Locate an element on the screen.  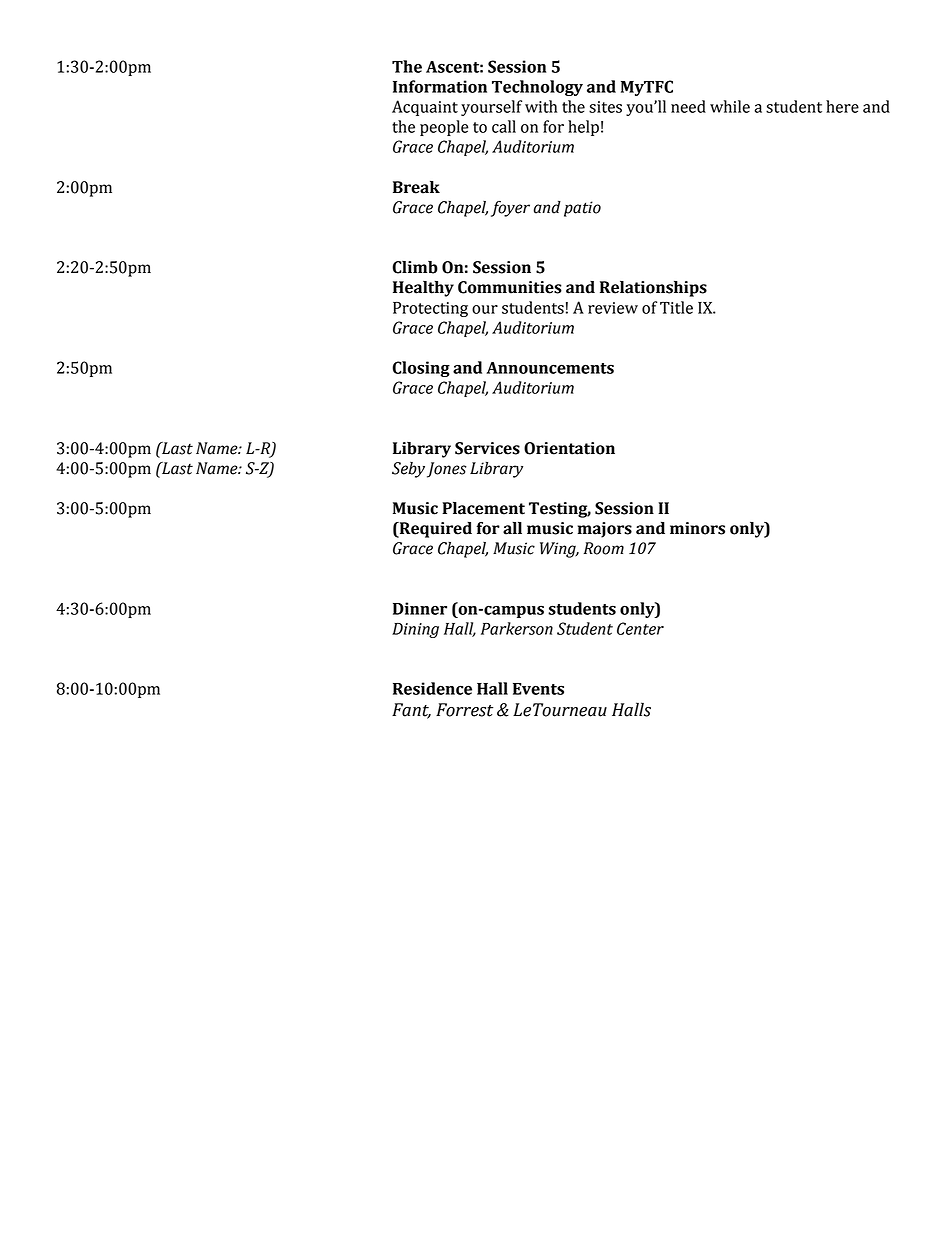
yourself is located at coordinates (491, 108).
